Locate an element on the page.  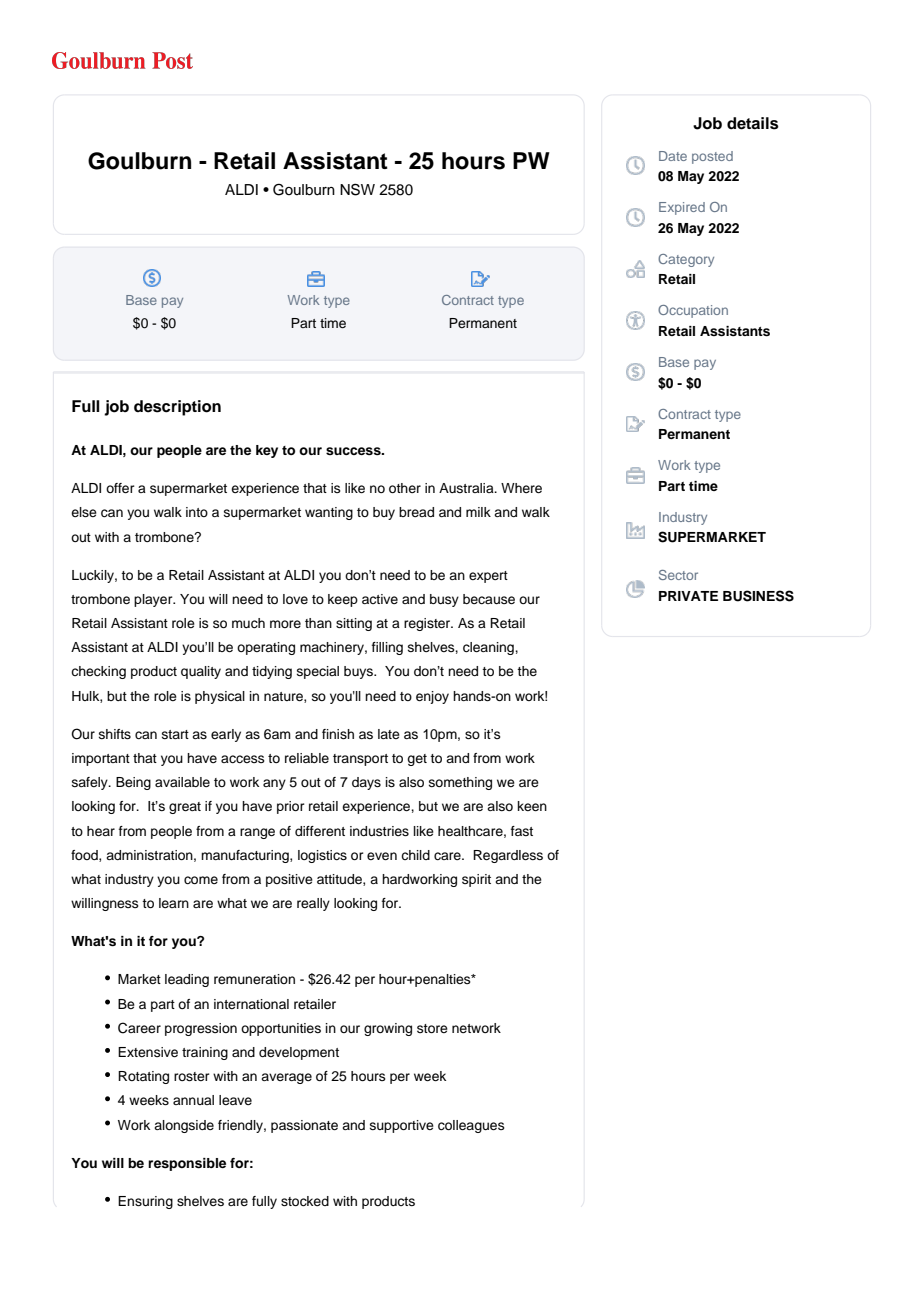
supportive is located at coordinates (402, 1126).
